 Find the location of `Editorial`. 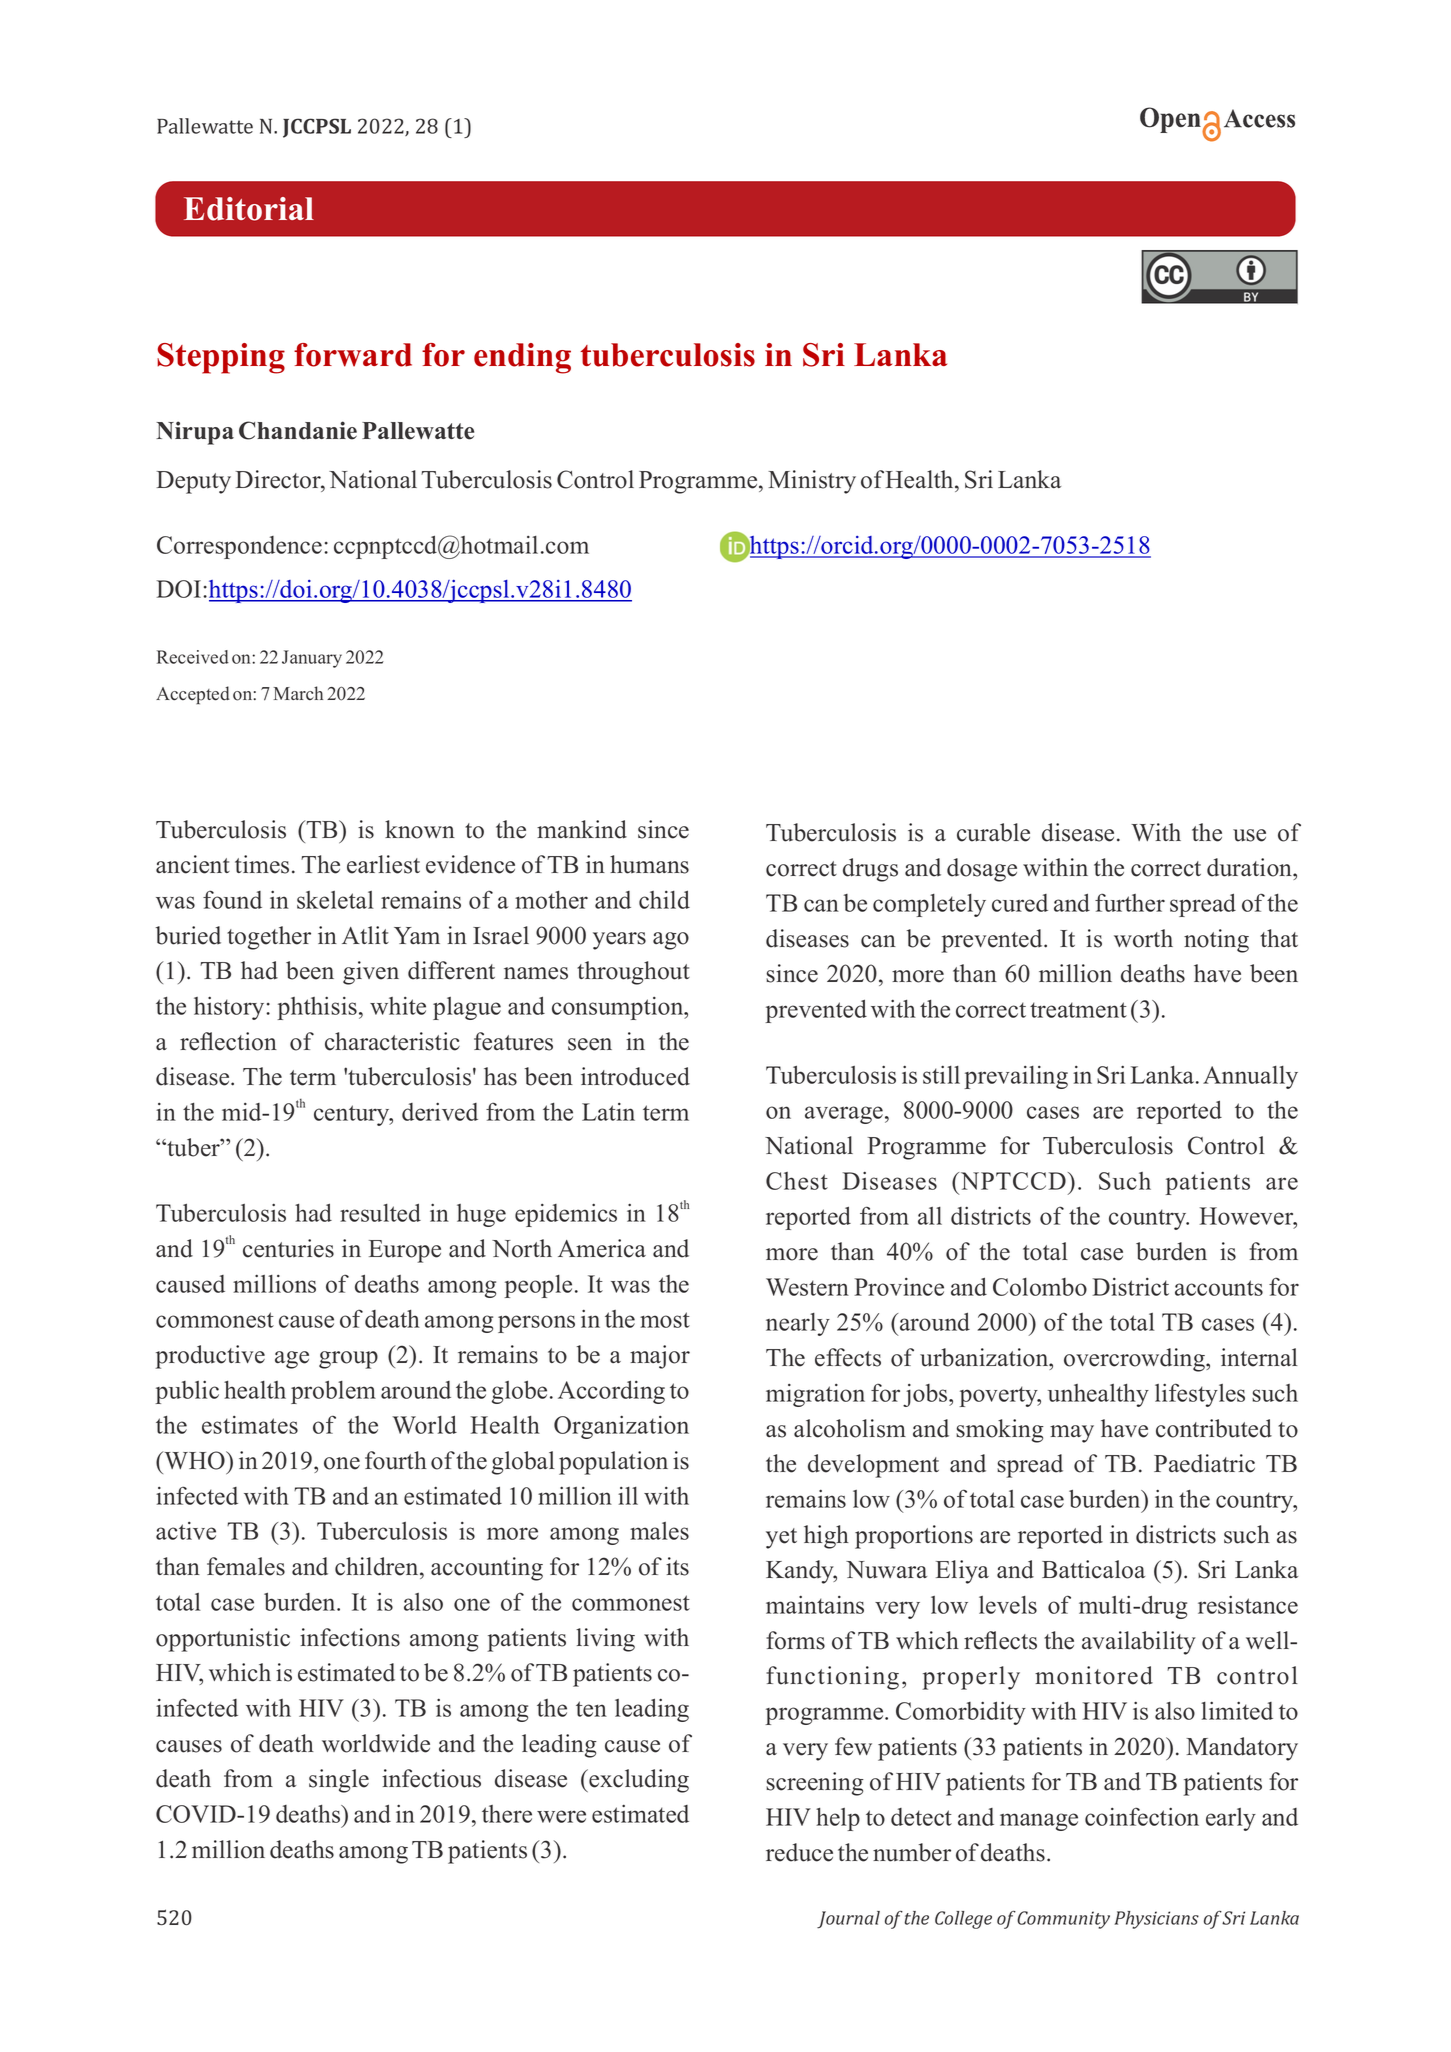

Editorial is located at coordinates (249, 209).
